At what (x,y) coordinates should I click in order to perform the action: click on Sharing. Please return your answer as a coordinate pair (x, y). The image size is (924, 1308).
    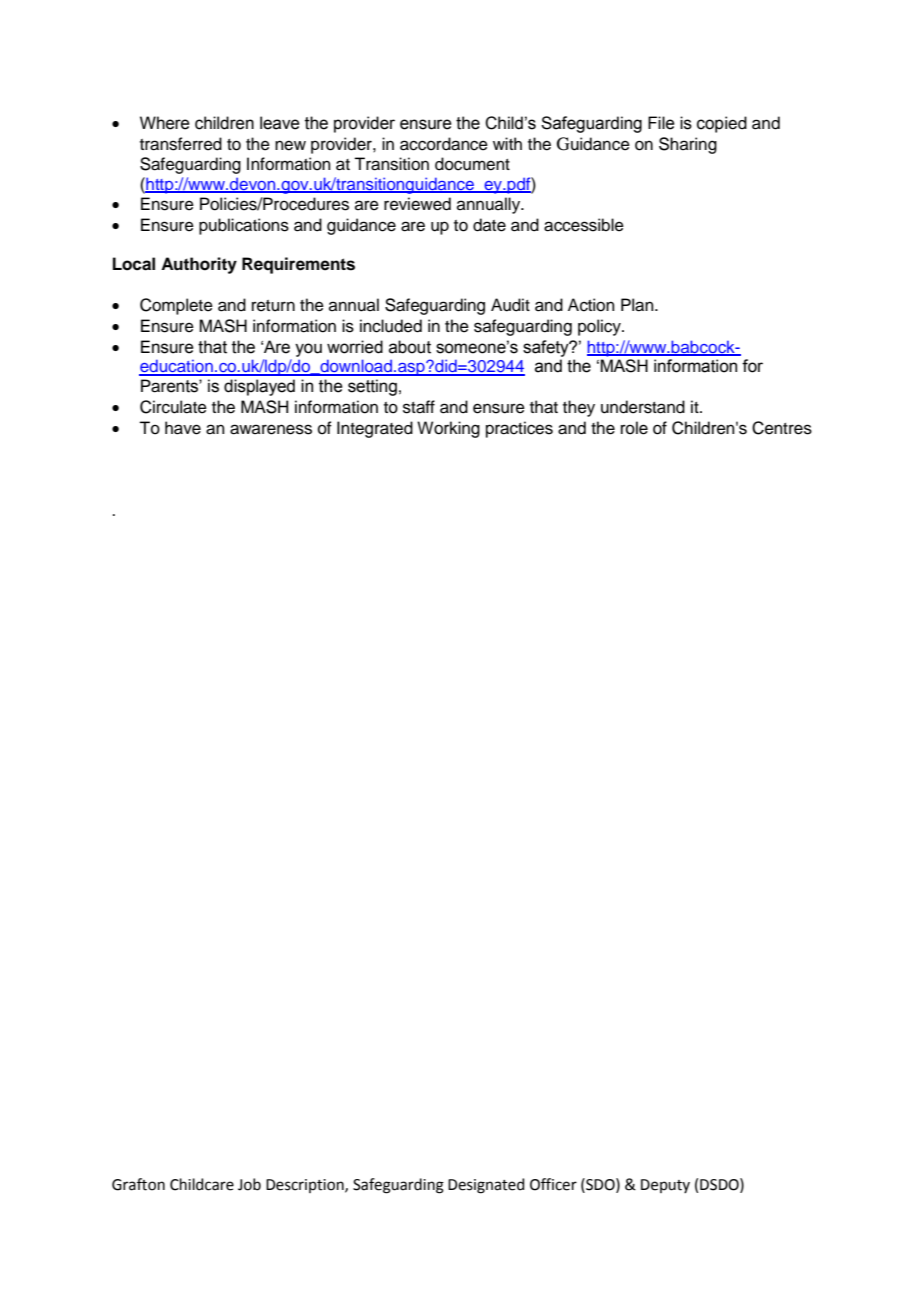
    Looking at the image, I should click on (688, 145).
